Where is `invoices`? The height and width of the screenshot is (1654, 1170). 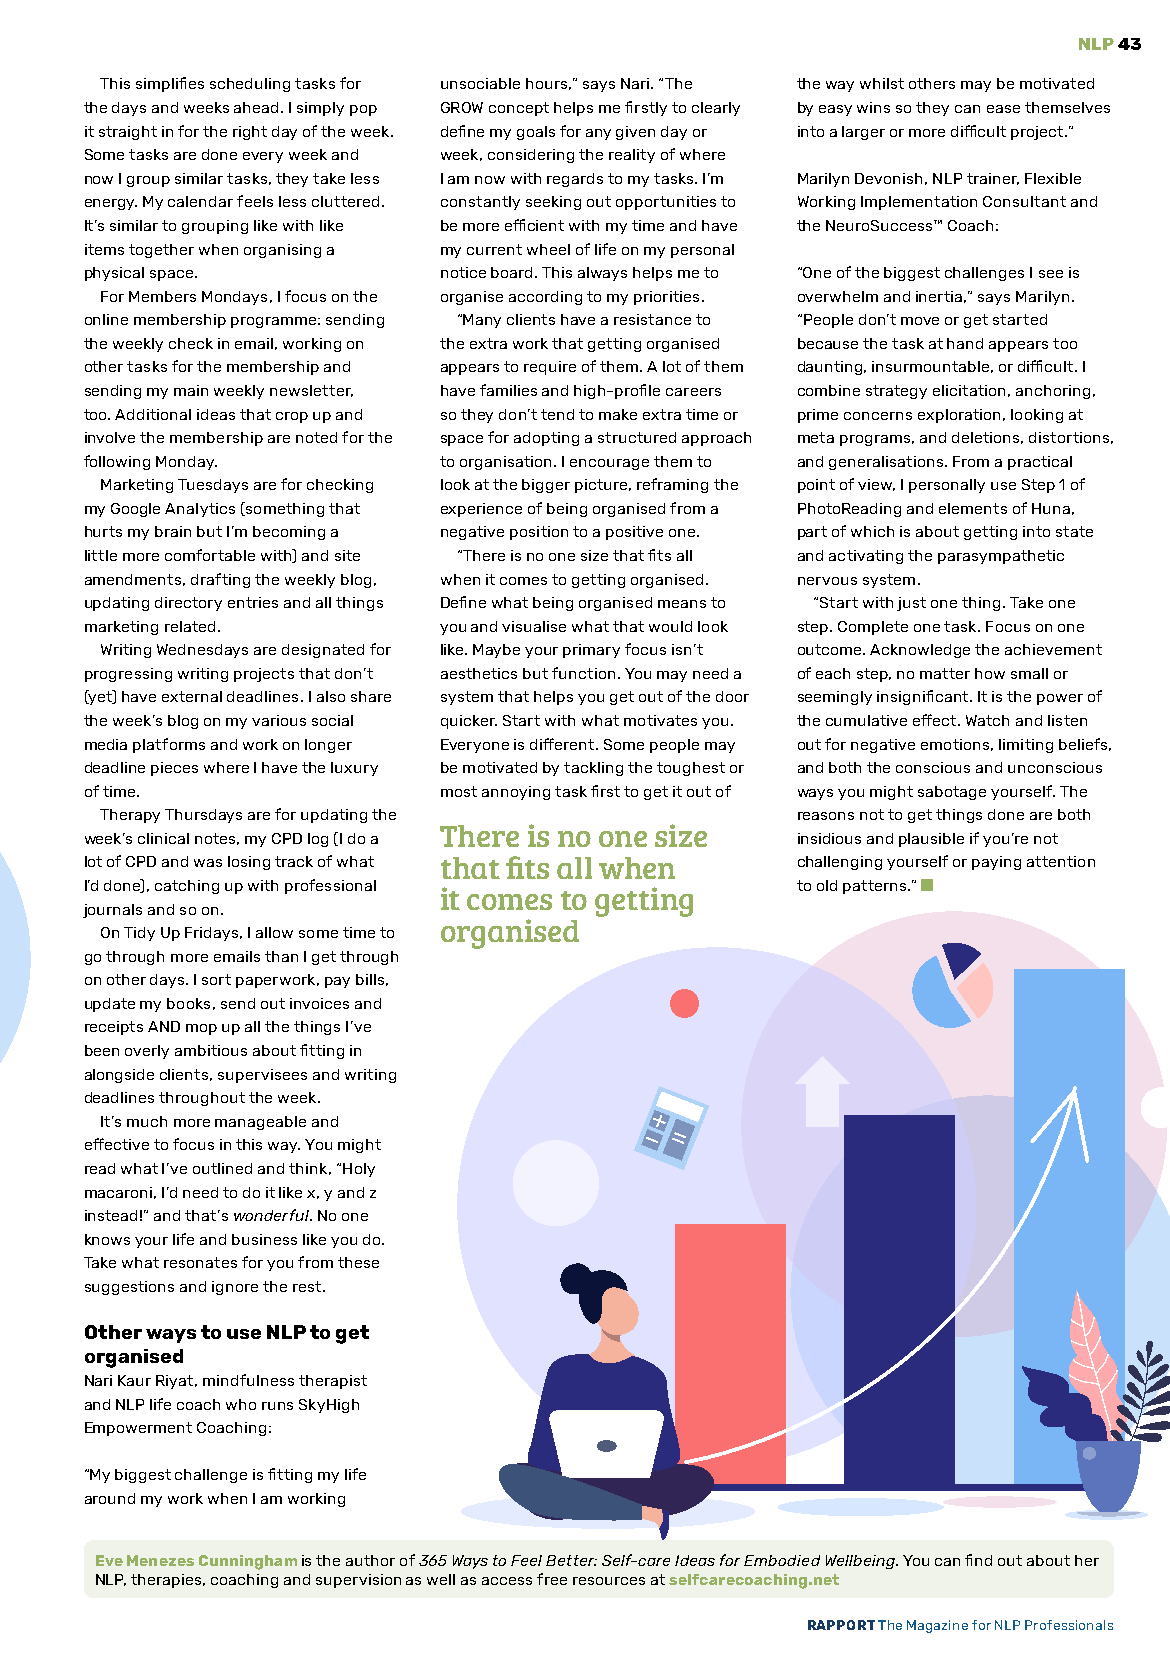 invoices is located at coordinates (319, 1003).
